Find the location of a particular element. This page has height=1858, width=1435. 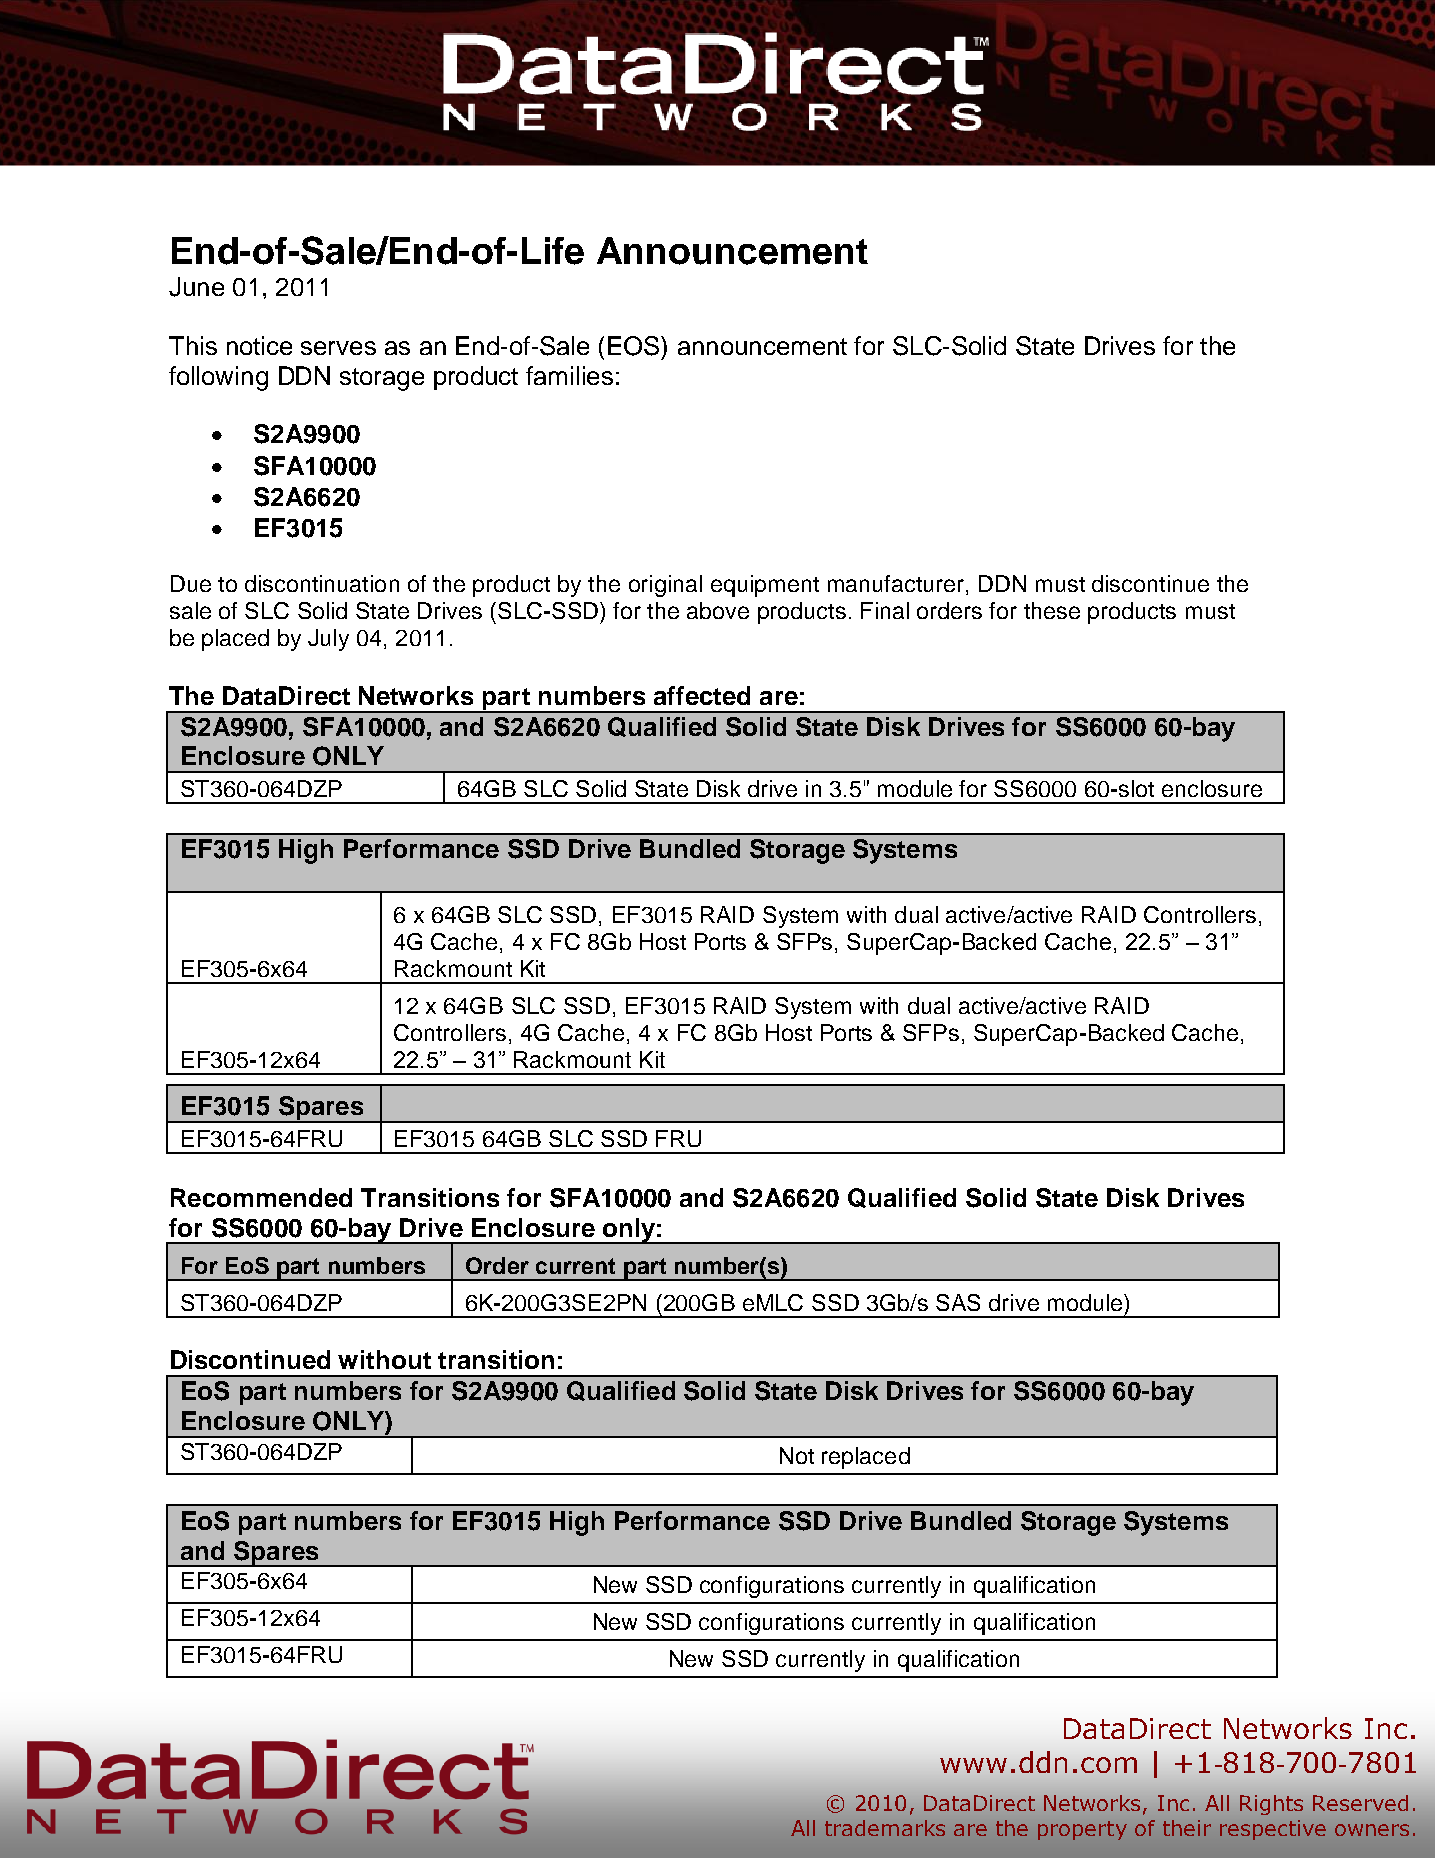

Rights is located at coordinates (1271, 1805).
